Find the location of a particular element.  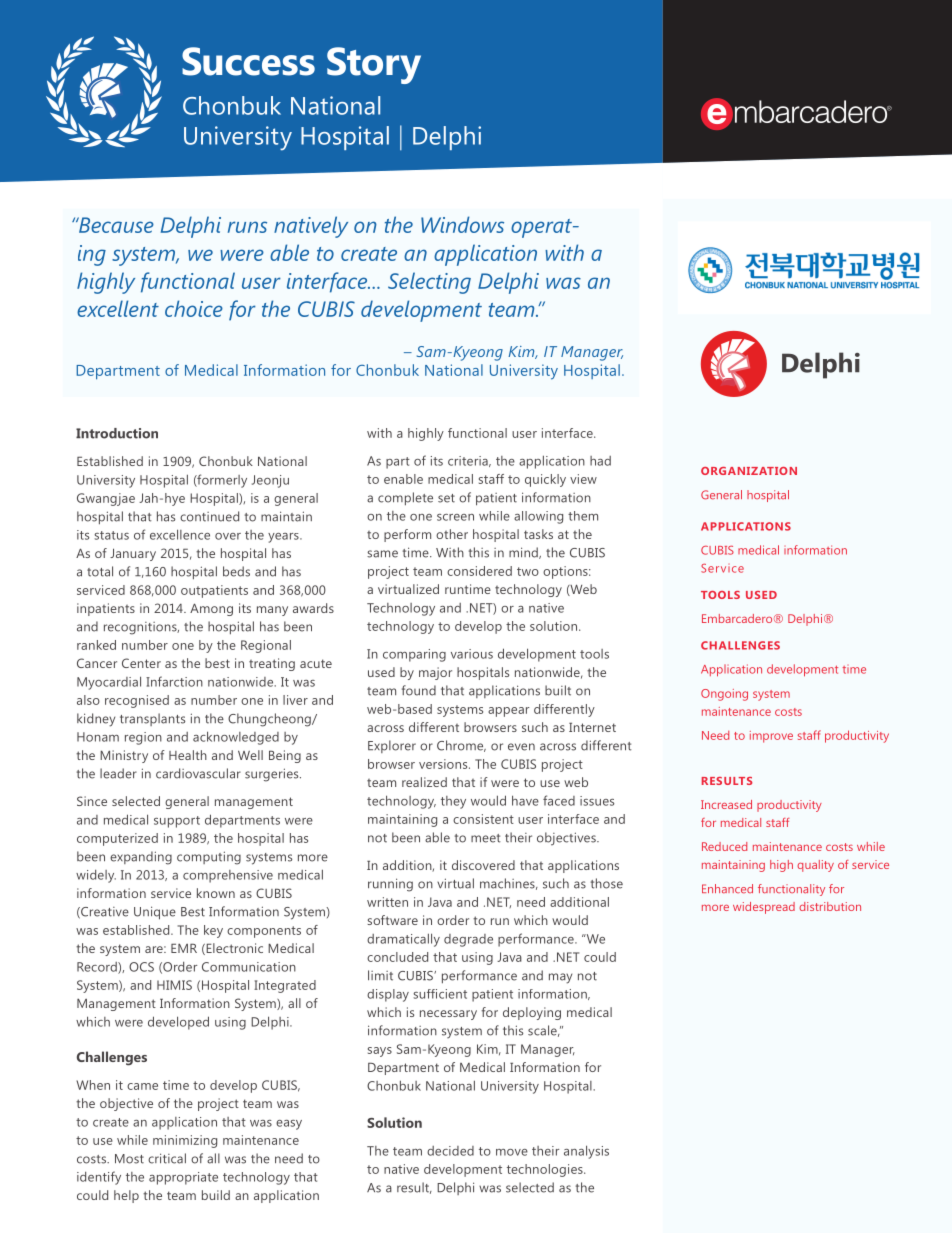

degrade is located at coordinates (468, 940).
